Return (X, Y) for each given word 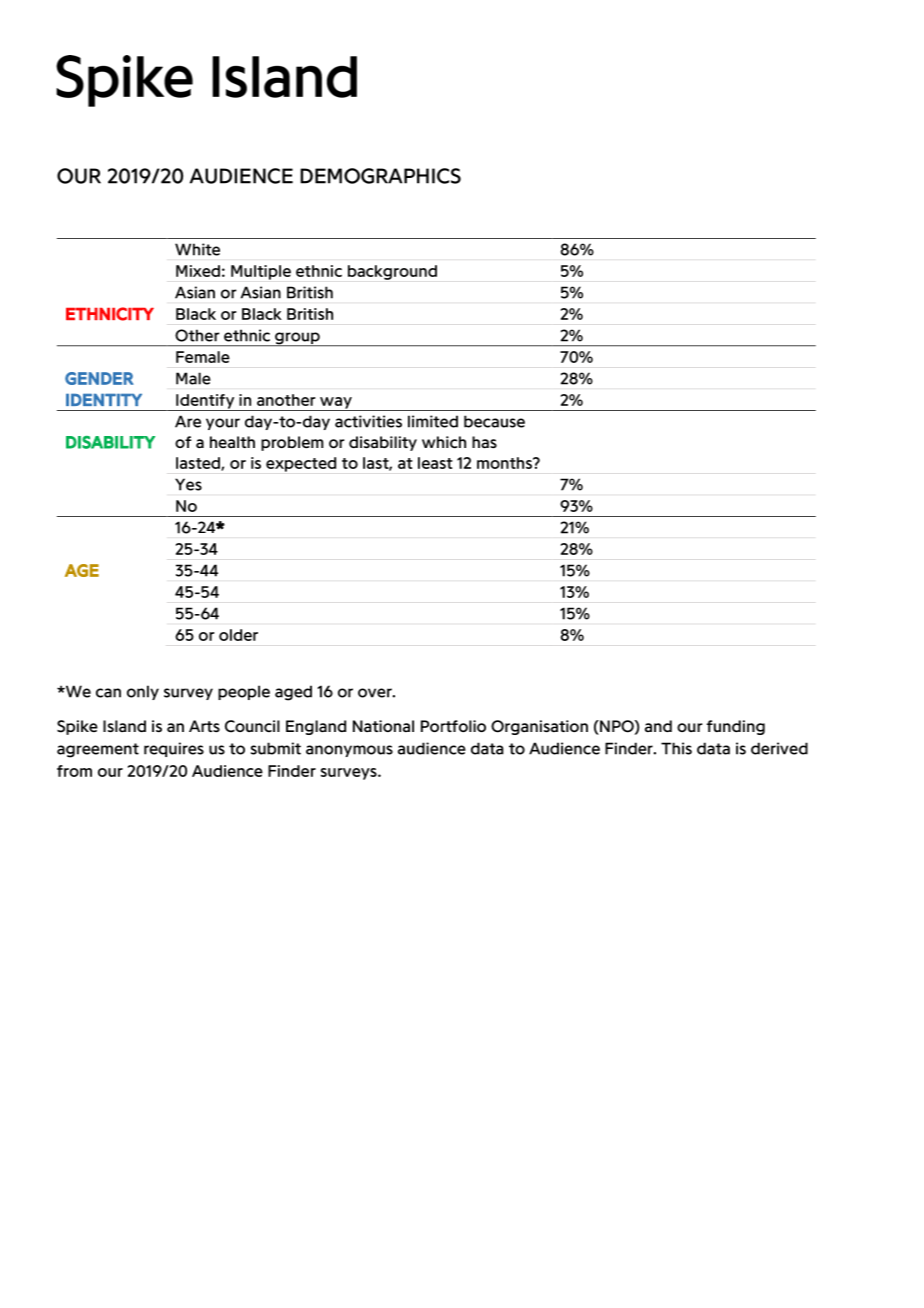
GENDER (99, 378)
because (494, 421)
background (392, 272)
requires (174, 749)
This (676, 748)
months (505, 463)
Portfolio (453, 726)
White (197, 249)
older (238, 635)
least (435, 463)
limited (433, 421)
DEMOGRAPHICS (380, 176)
